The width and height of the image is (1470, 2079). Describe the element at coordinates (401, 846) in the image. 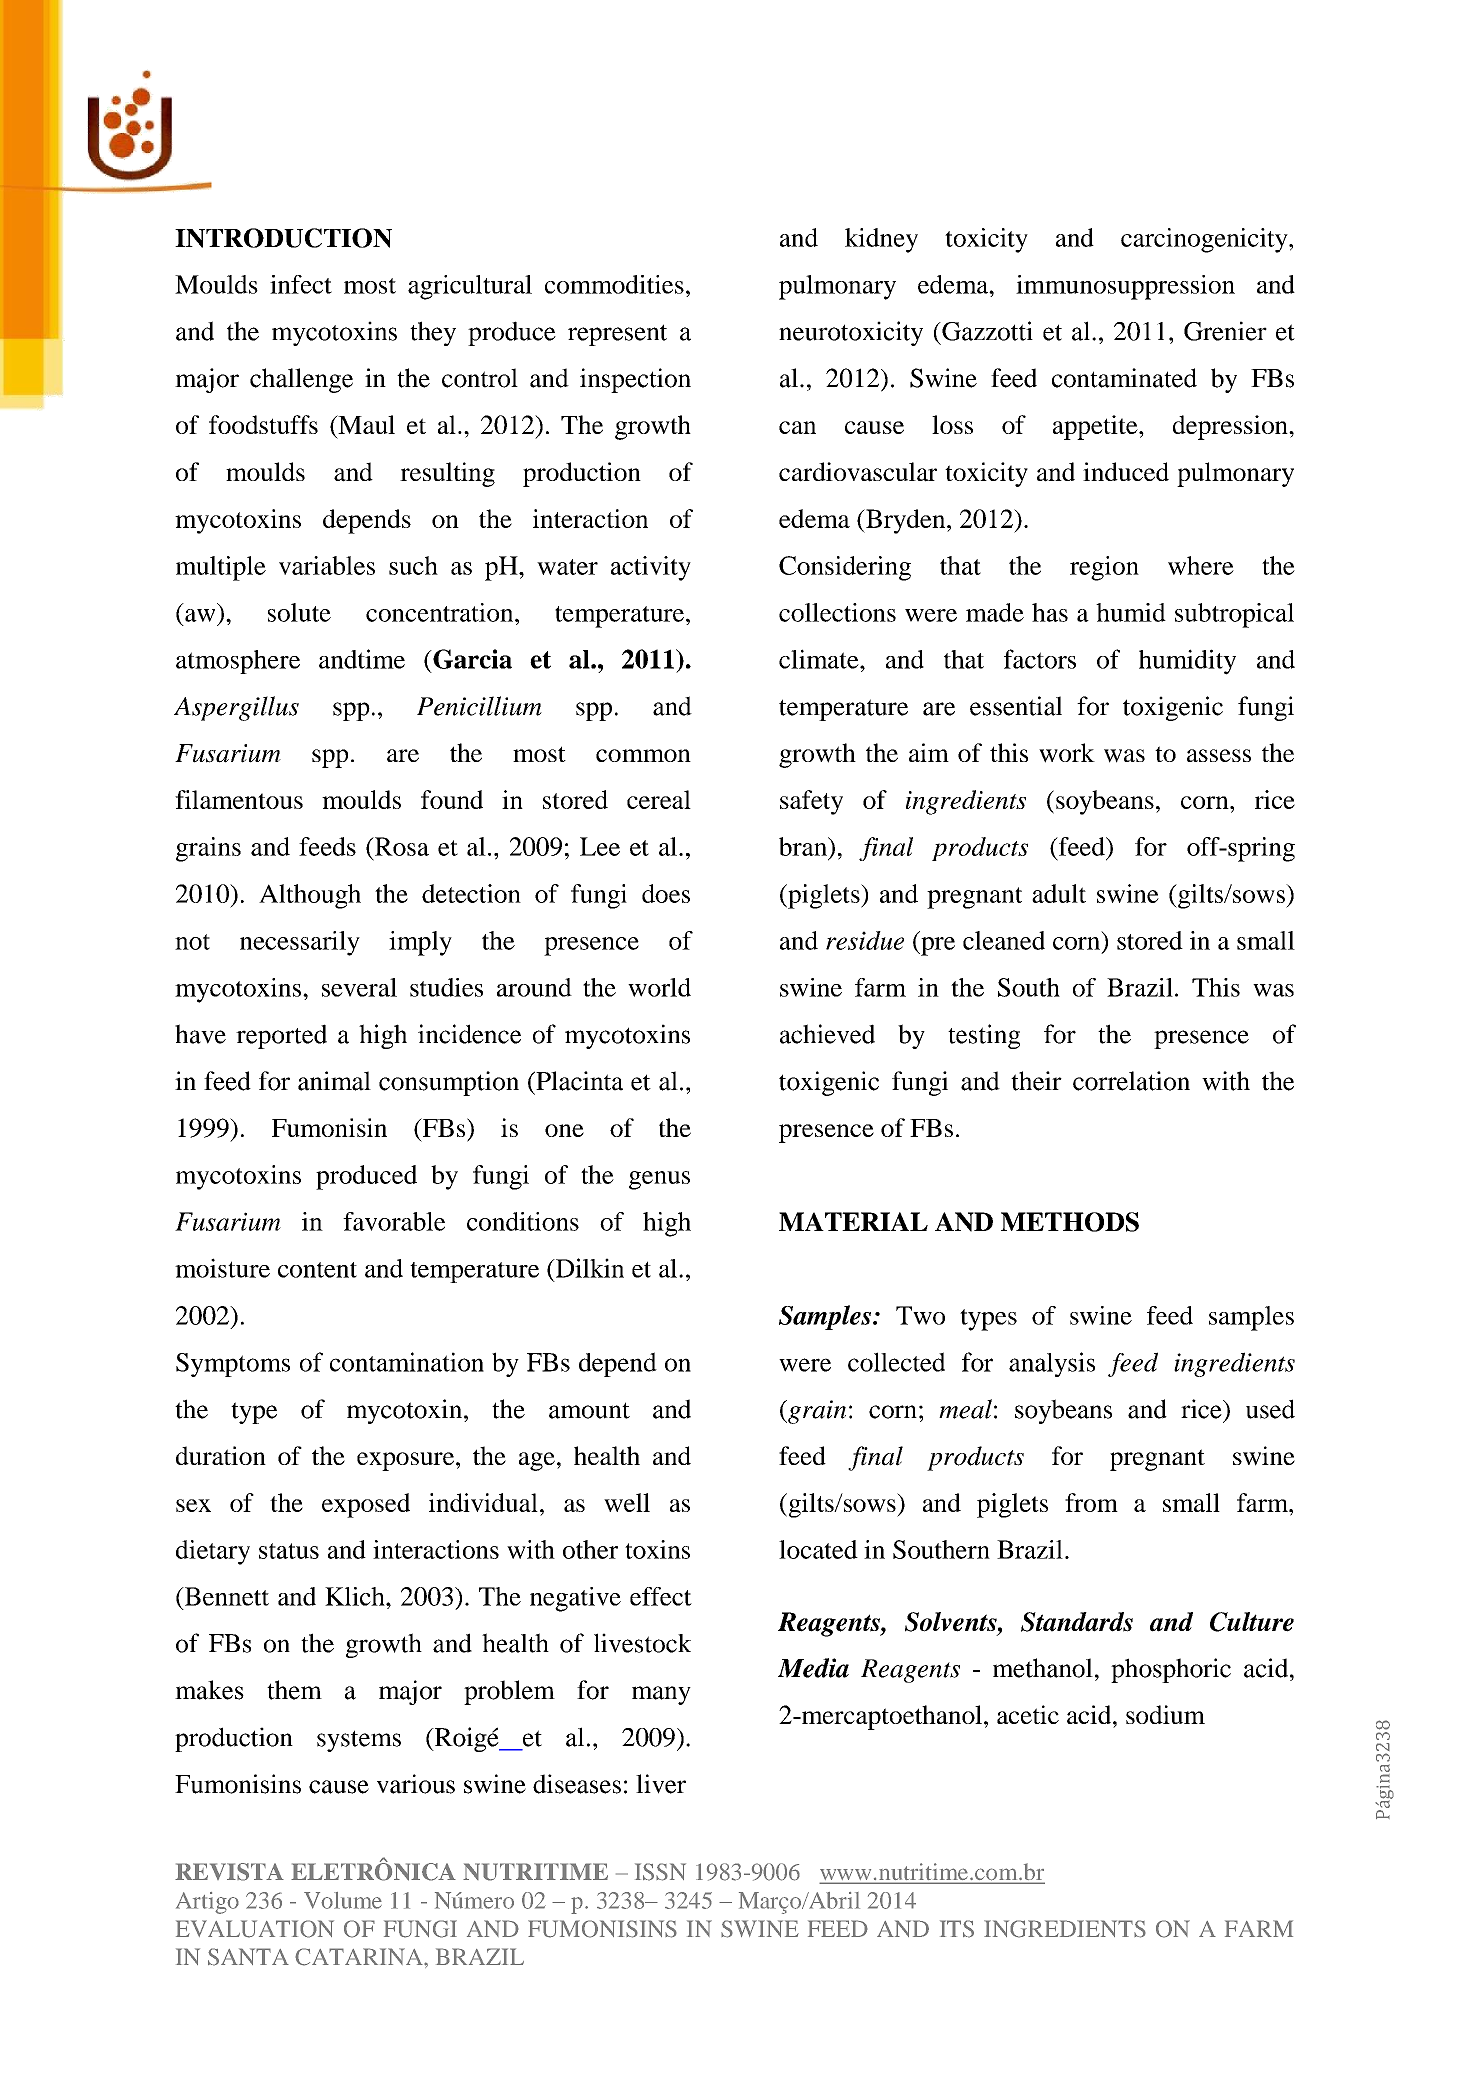

I see `Rosa` at that location.
